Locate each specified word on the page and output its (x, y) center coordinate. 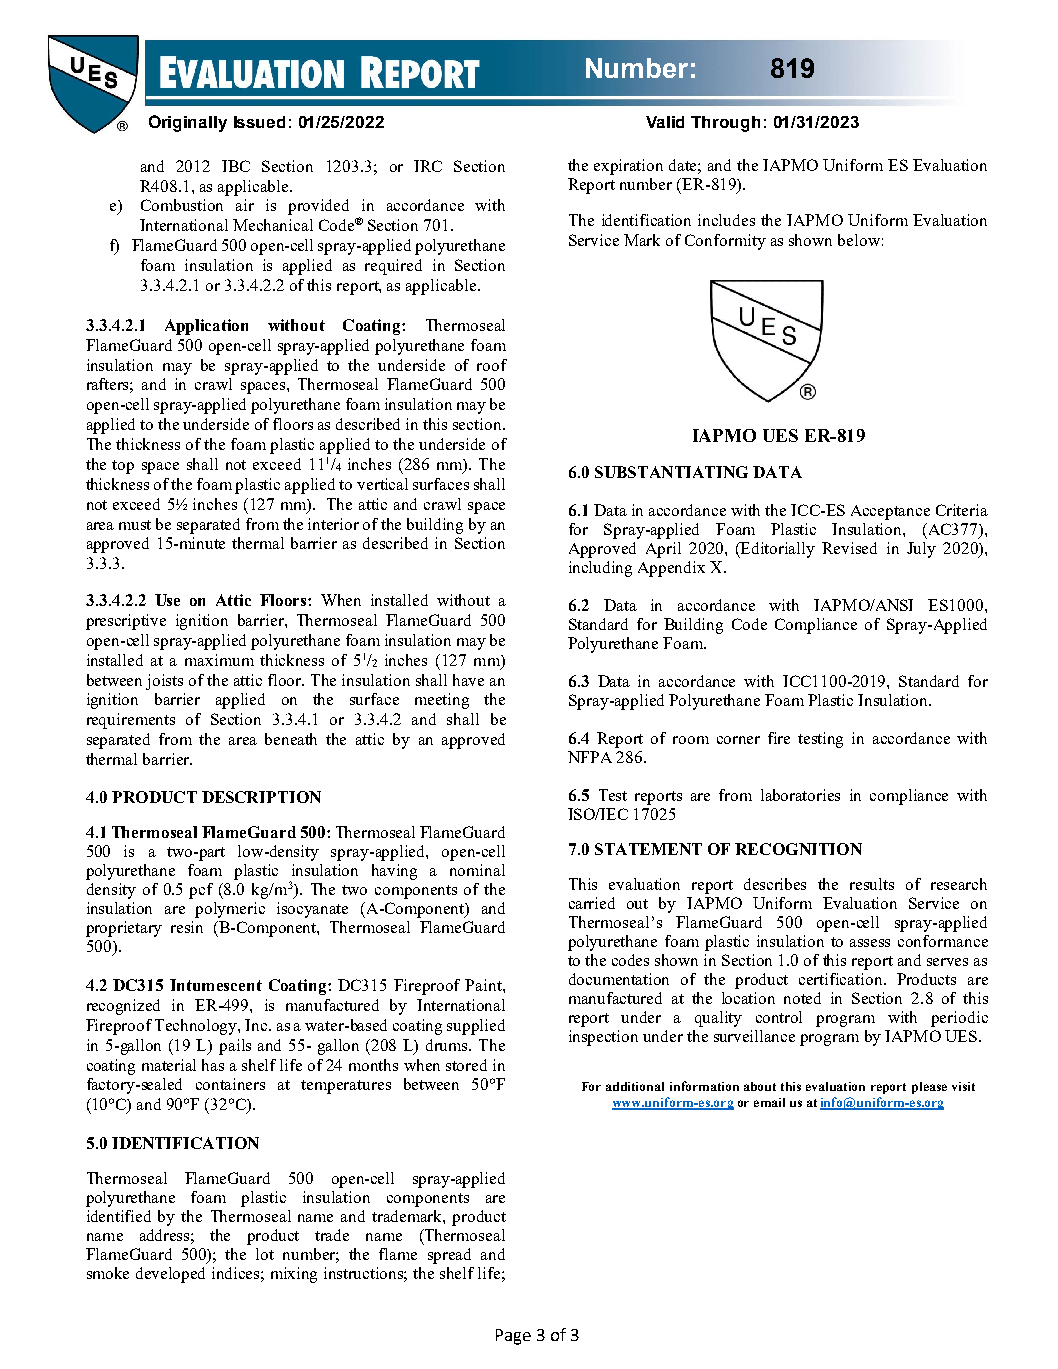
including (600, 569)
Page (513, 1337)
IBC (236, 166)
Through (725, 124)
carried (592, 903)
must (135, 525)
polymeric (230, 910)
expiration (628, 167)
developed (170, 1275)
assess (870, 943)
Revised (849, 548)
